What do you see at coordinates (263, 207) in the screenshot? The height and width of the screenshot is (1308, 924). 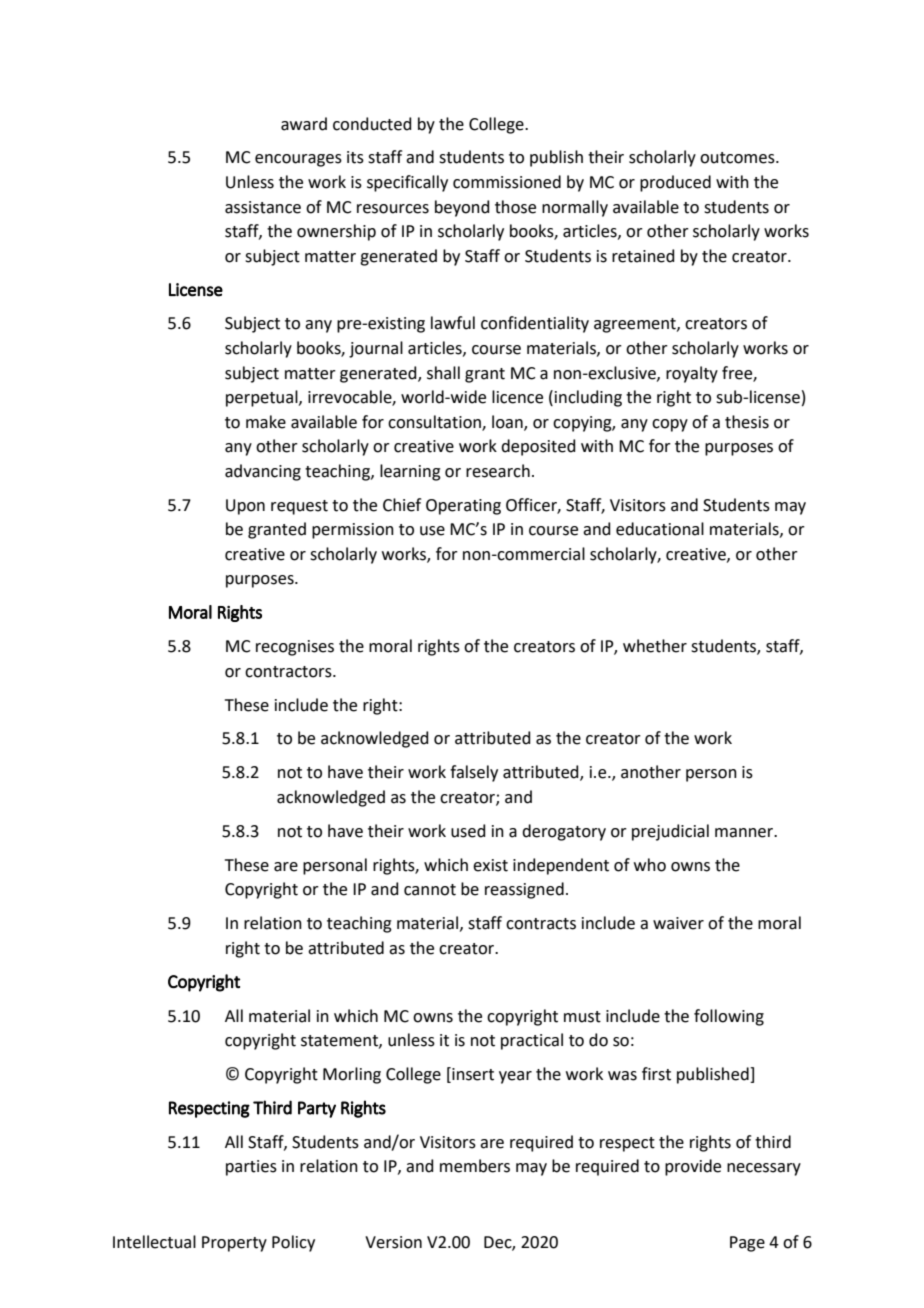 I see `assistance` at bounding box center [263, 207].
